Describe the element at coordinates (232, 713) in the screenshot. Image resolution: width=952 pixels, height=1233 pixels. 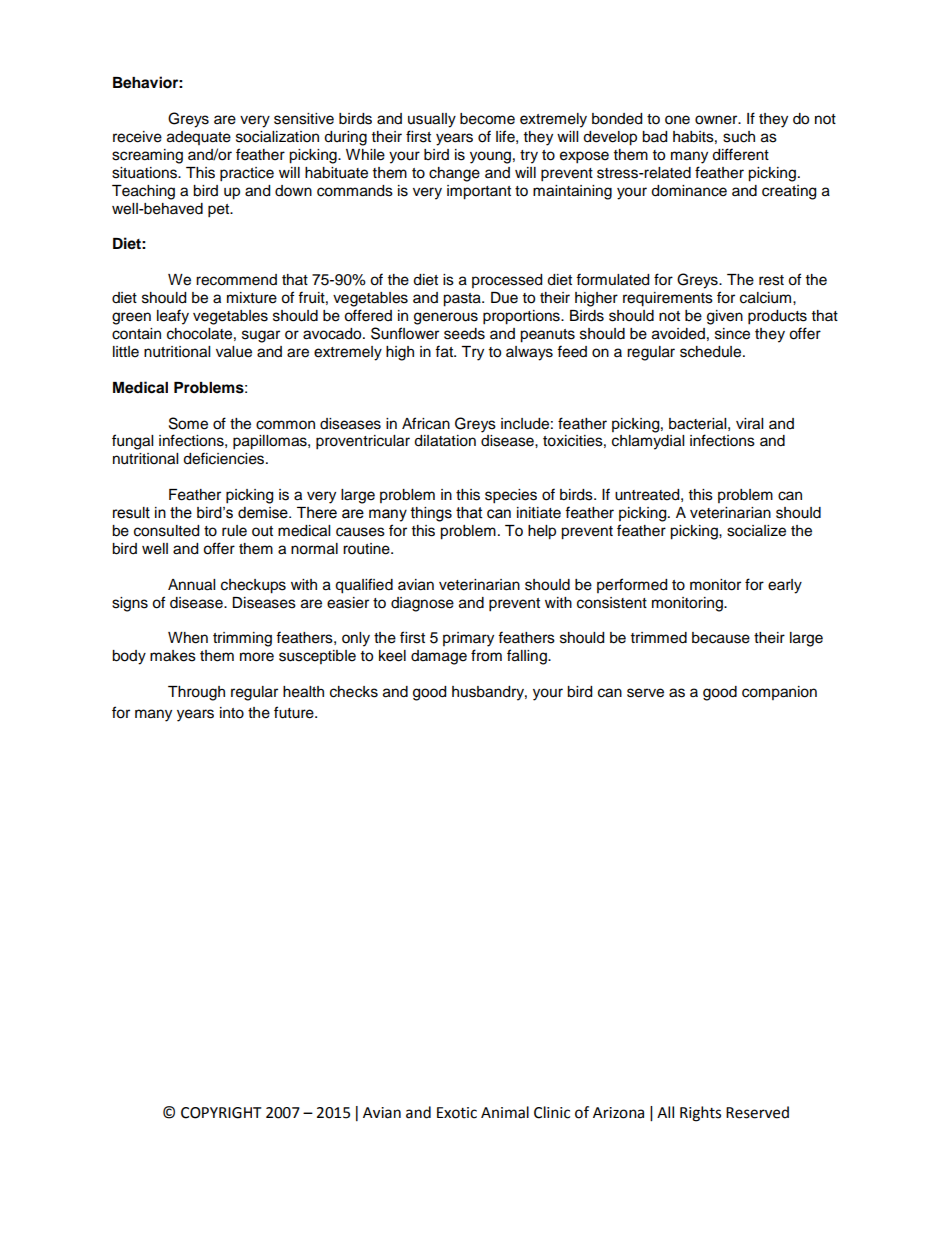
I see `into` at that location.
